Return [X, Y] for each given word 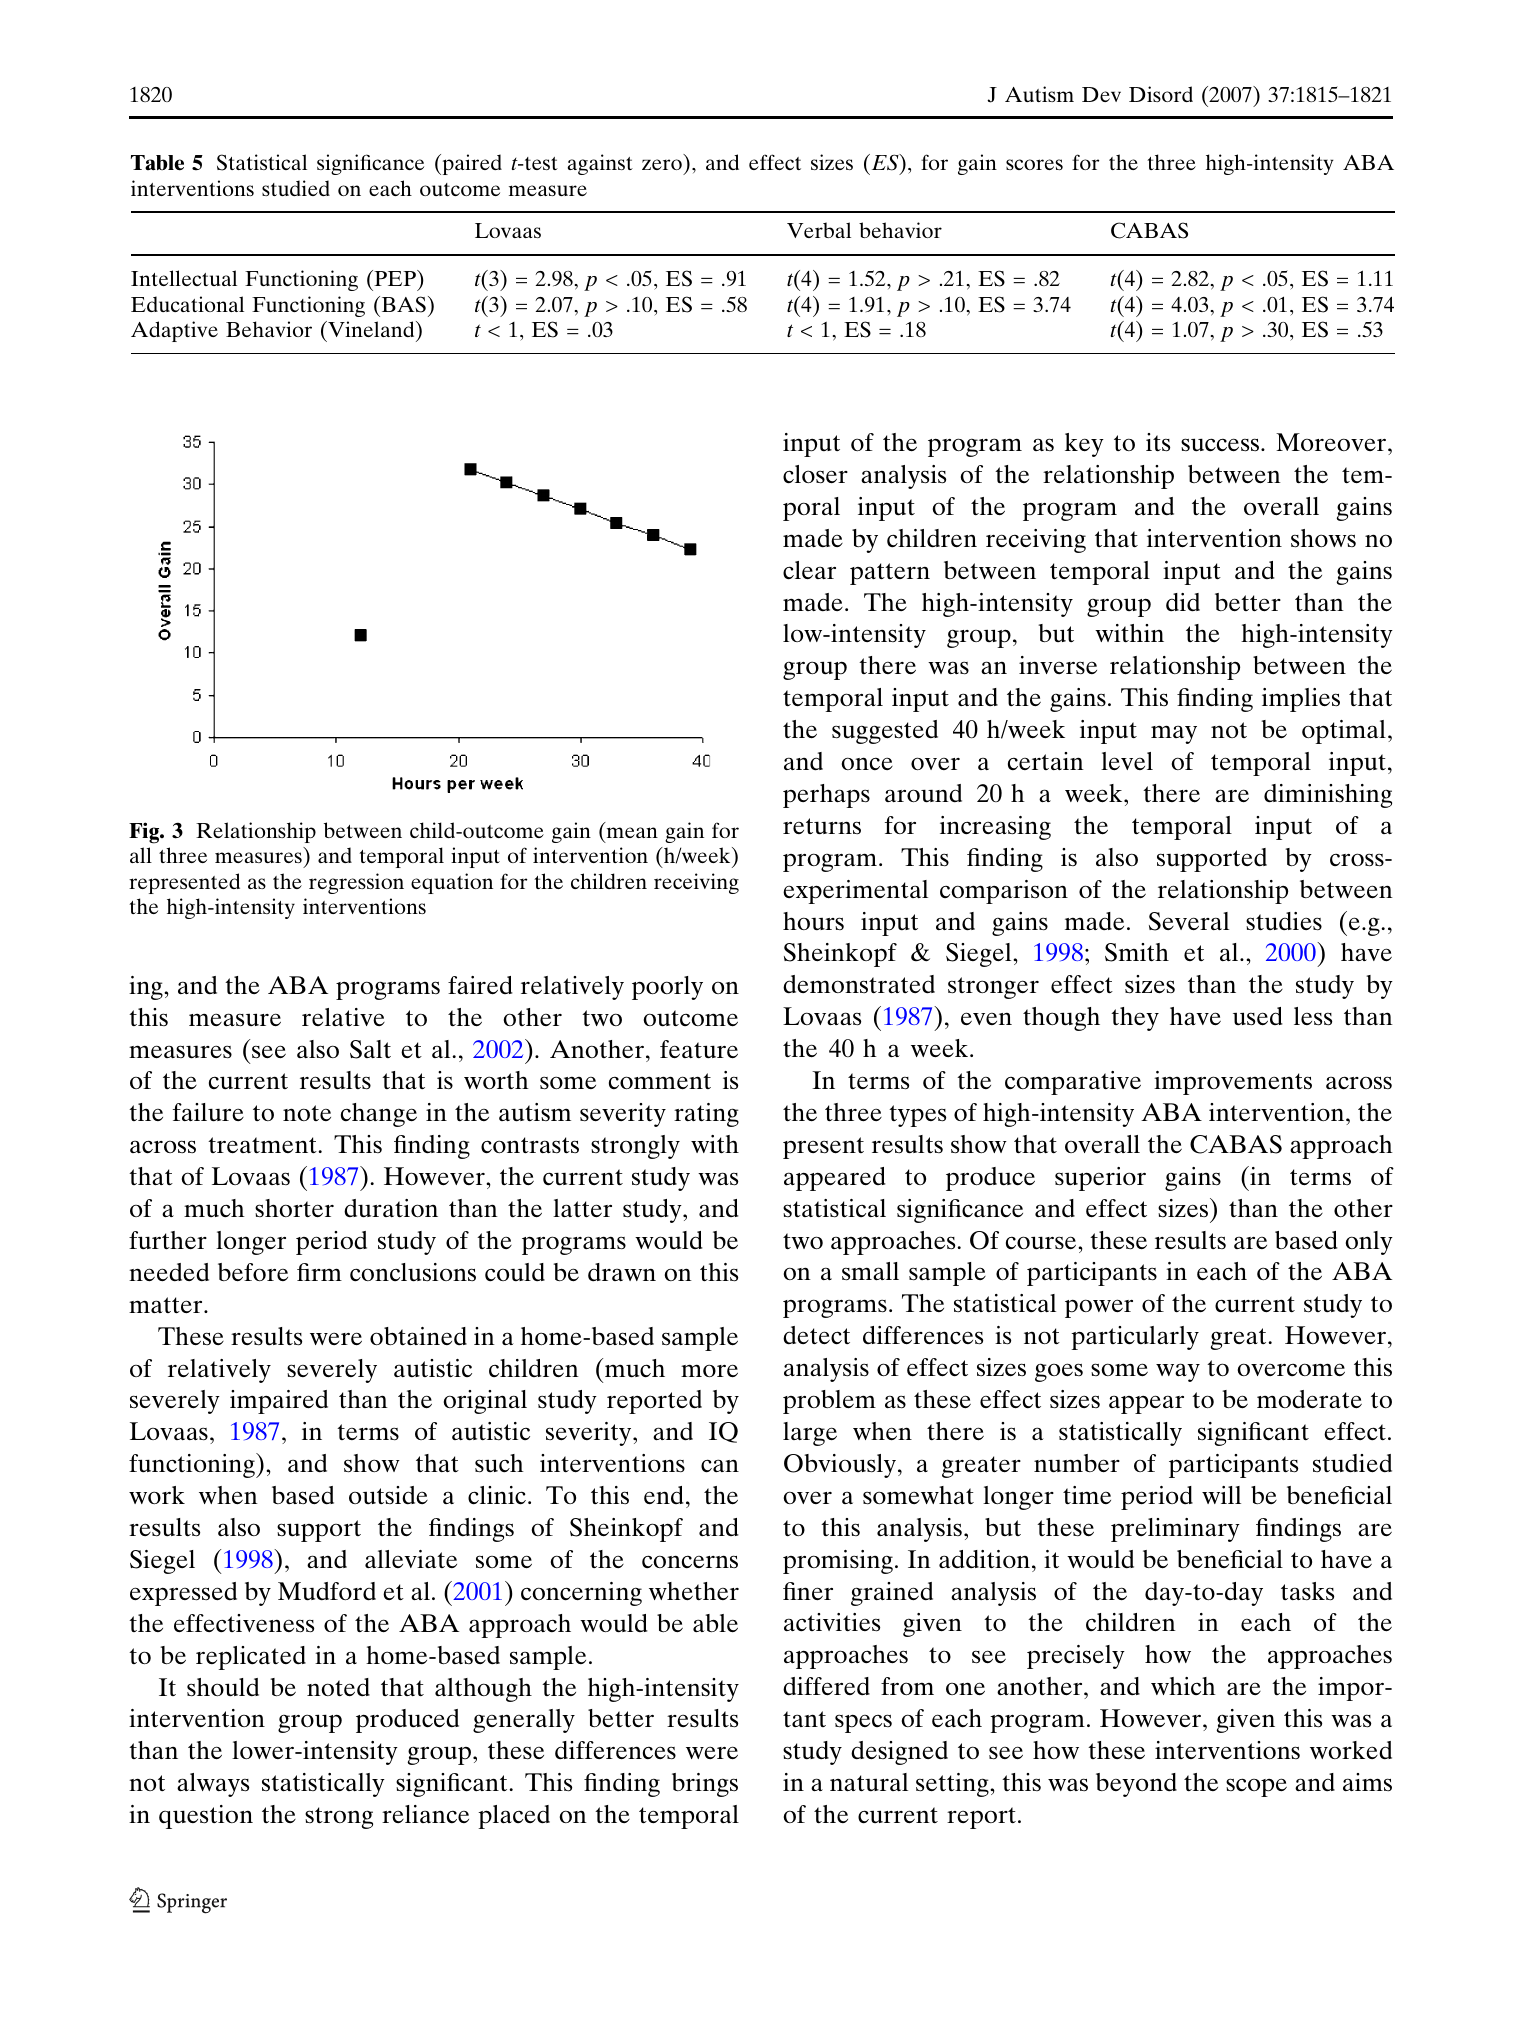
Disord [1161, 94]
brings [705, 1785]
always [213, 1785]
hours [813, 921]
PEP [395, 278]
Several [1189, 921]
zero [662, 164]
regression [356, 883]
